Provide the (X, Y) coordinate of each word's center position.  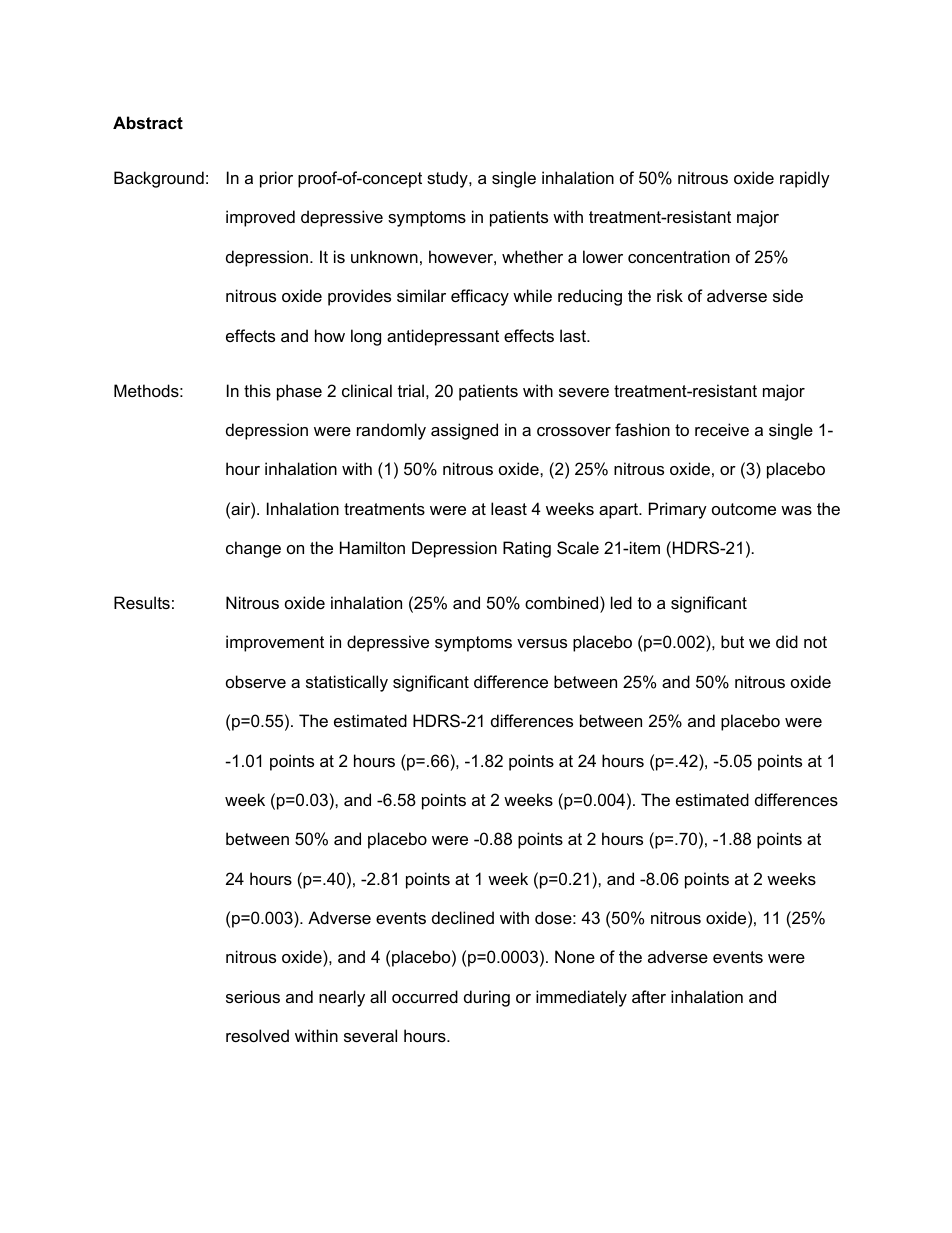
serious (253, 996)
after (649, 996)
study (448, 179)
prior (276, 179)
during (487, 998)
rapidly (805, 179)
